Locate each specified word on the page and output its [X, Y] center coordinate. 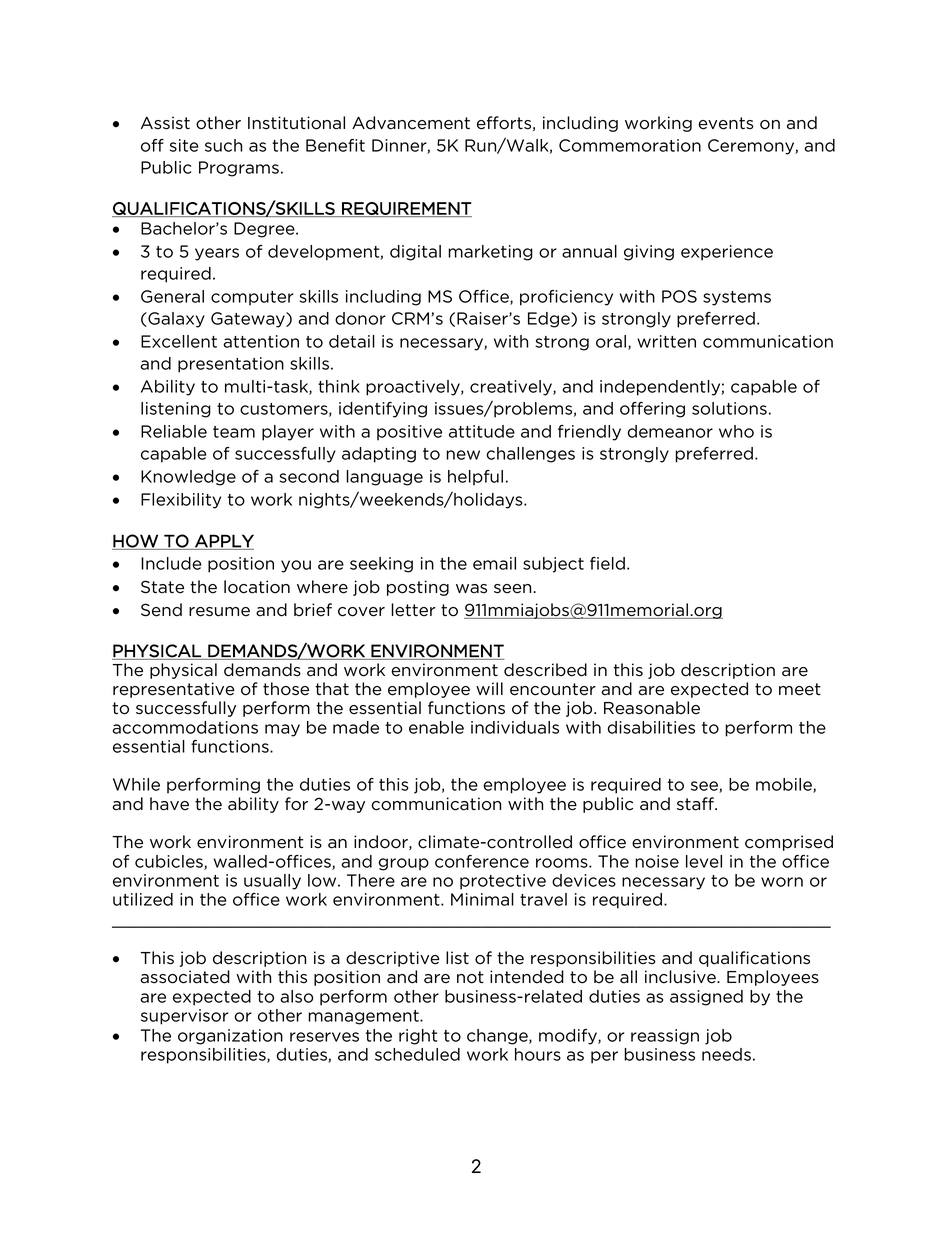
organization [230, 1037]
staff [696, 804]
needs [726, 1054]
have [169, 804]
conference [482, 861]
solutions [729, 408]
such [223, 145]
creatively [512, 388]
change [498, 1037]
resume [219, 612]
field [607, 563]
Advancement [411, 123]
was [471, 589]
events [726, 123]
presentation [231, 365]
